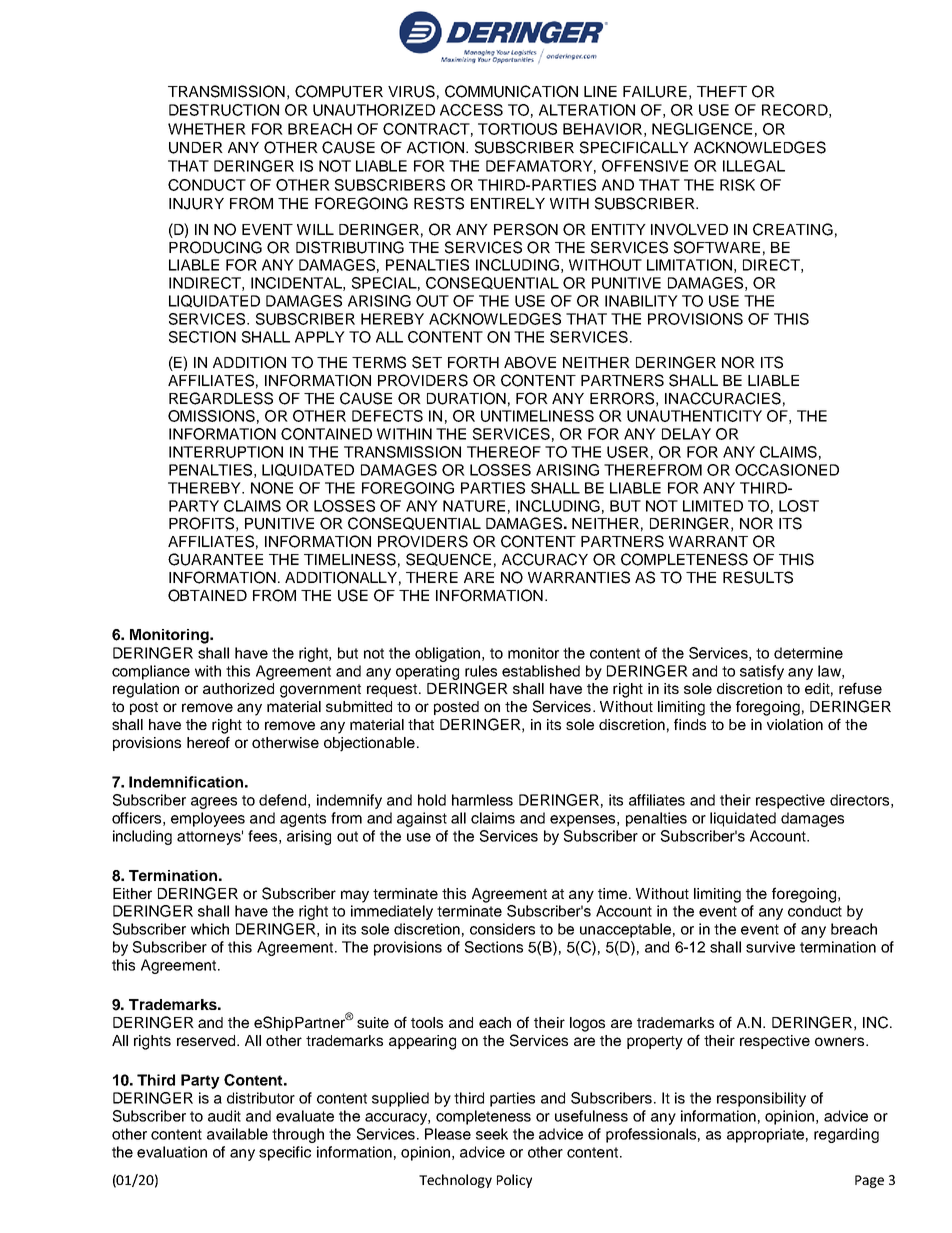 This image has width=952, height=1233. What do you see at coordinates (481, 671) in the image?
I see `rules` at bounding box center [481, 671].
